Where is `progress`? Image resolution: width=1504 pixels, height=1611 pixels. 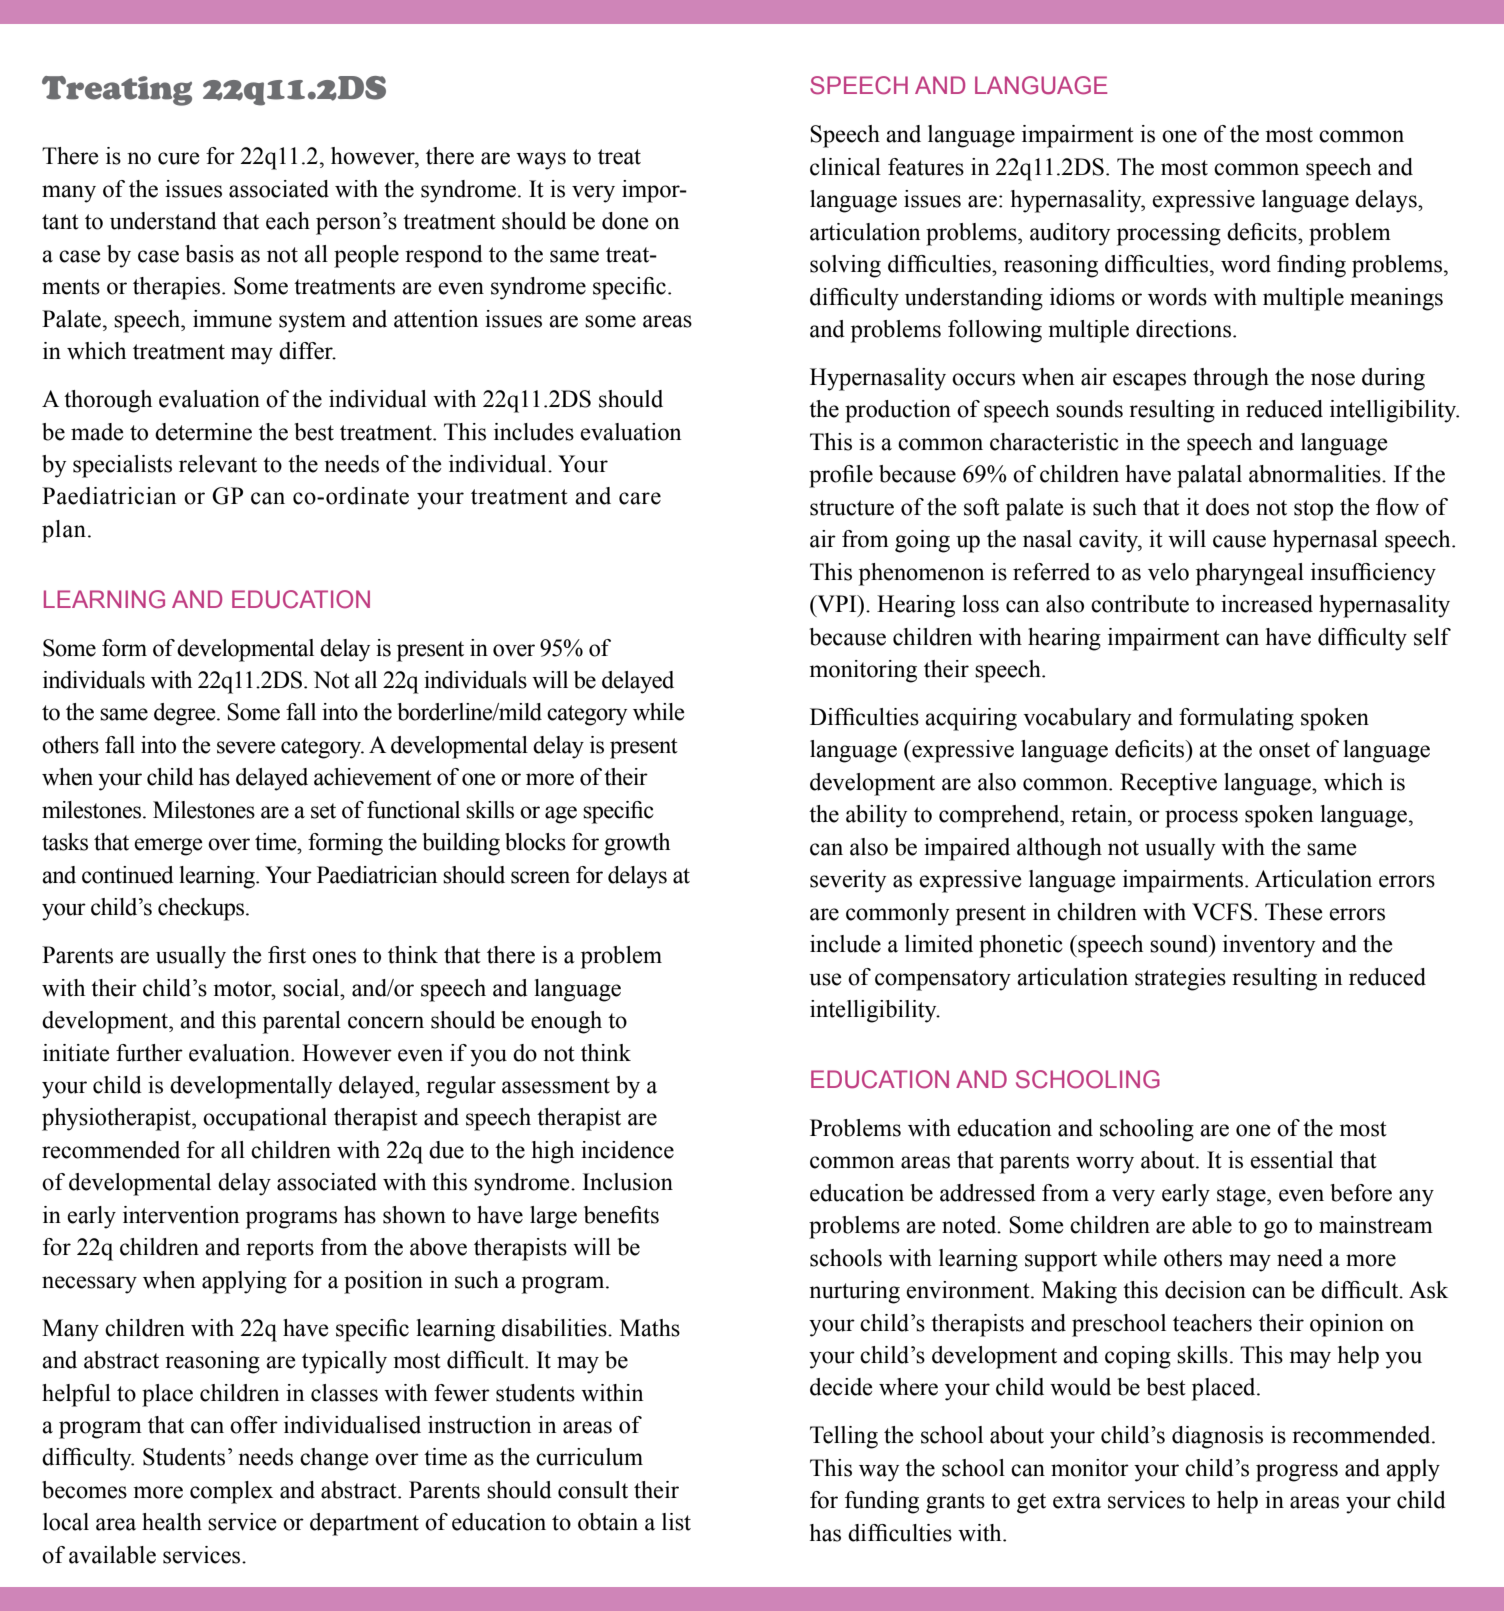
progress is located at coordinates (1297, 1473).
